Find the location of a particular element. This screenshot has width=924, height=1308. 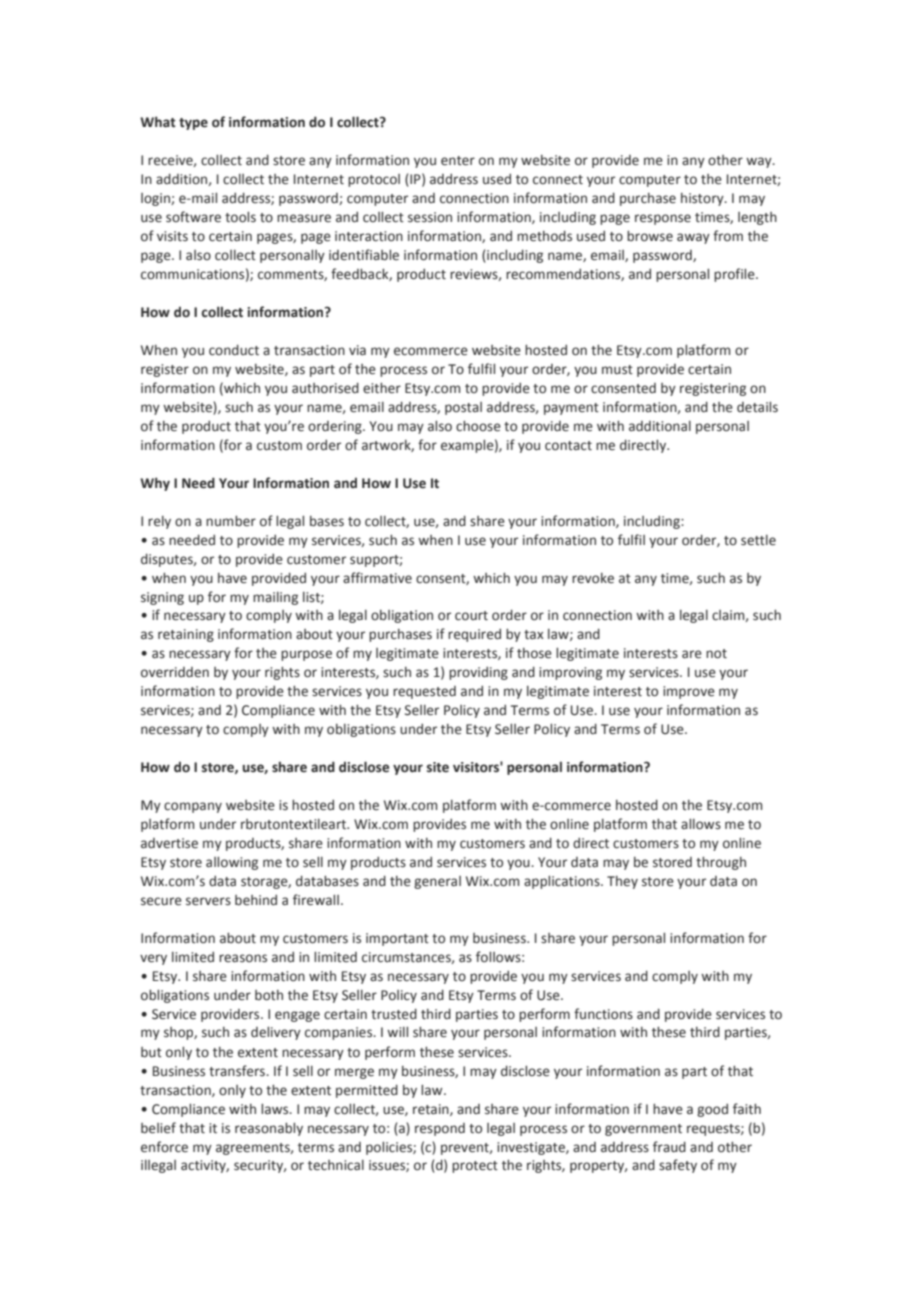

required is located at coordinates (474, 635).
